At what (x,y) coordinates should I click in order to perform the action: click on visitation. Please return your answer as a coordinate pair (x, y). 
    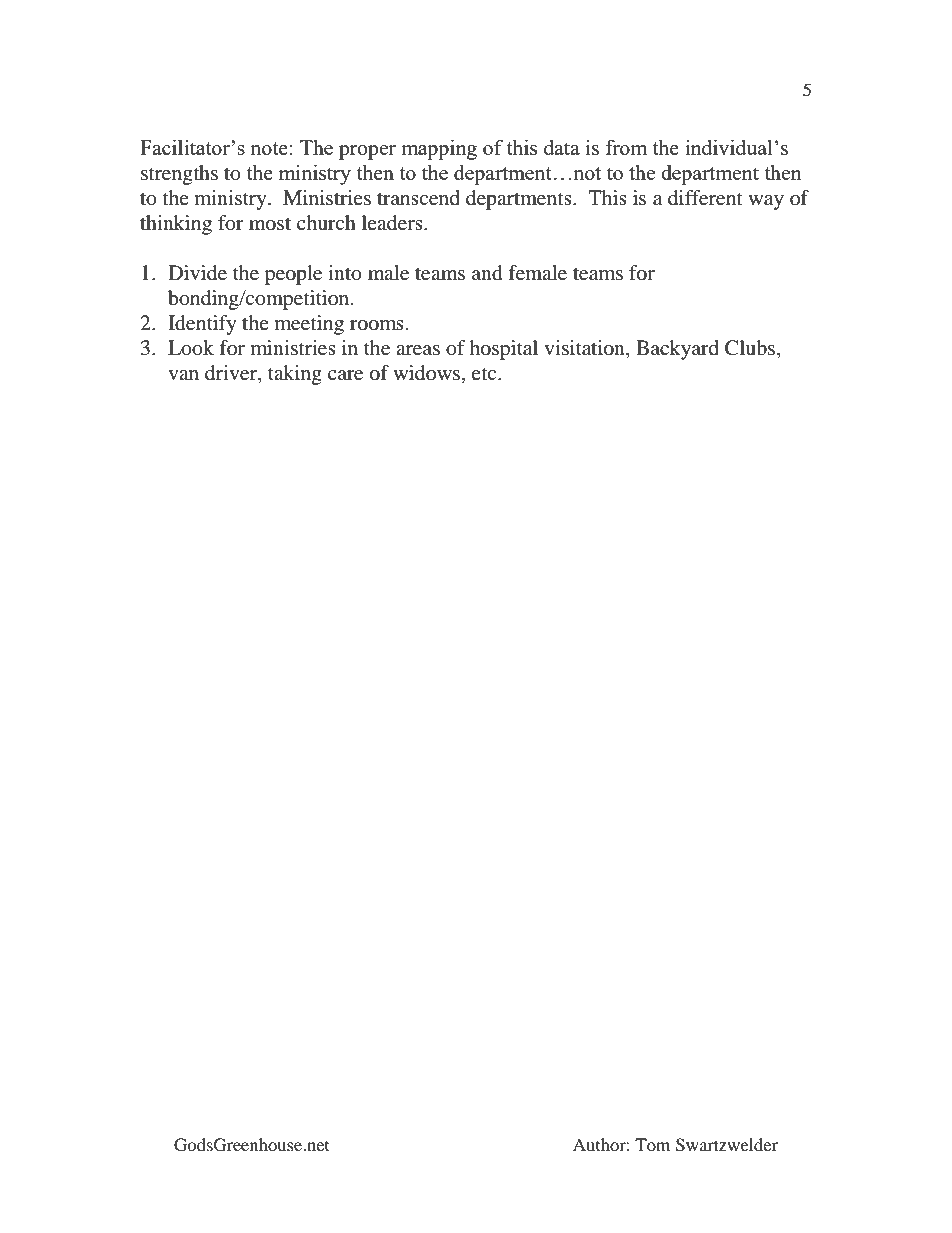
    Looking at the image, I should click on (585, 349).
